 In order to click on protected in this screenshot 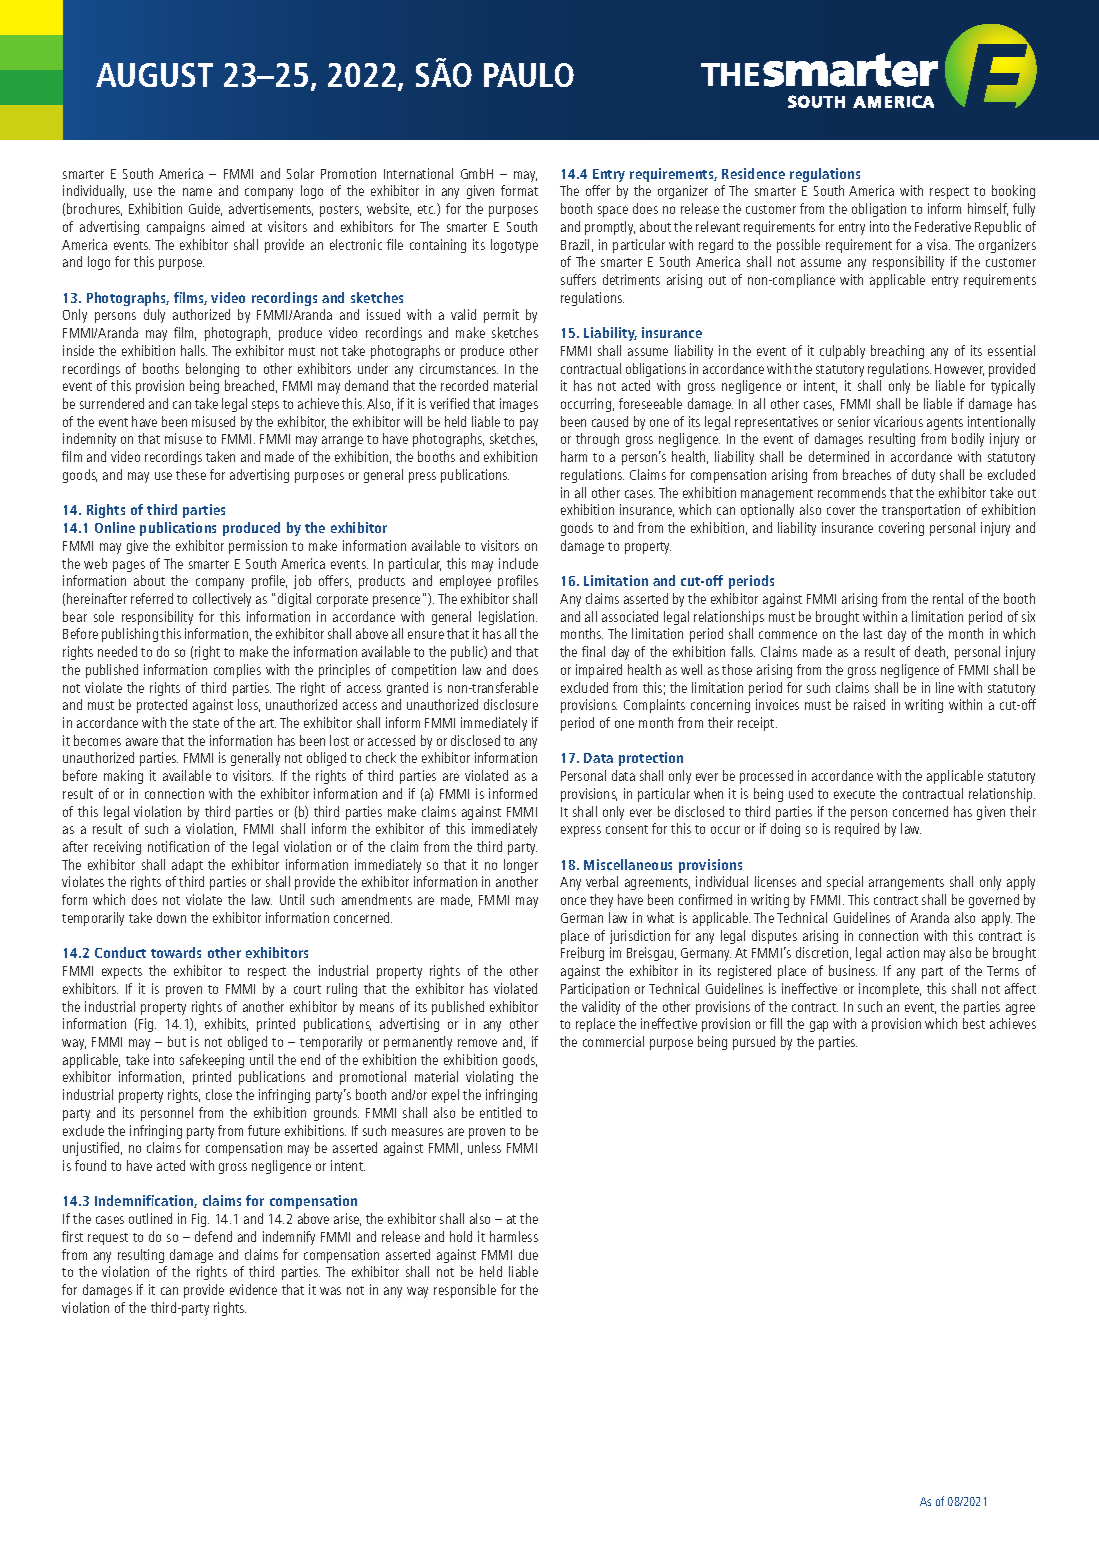, I will do `click(162, 706)`.
